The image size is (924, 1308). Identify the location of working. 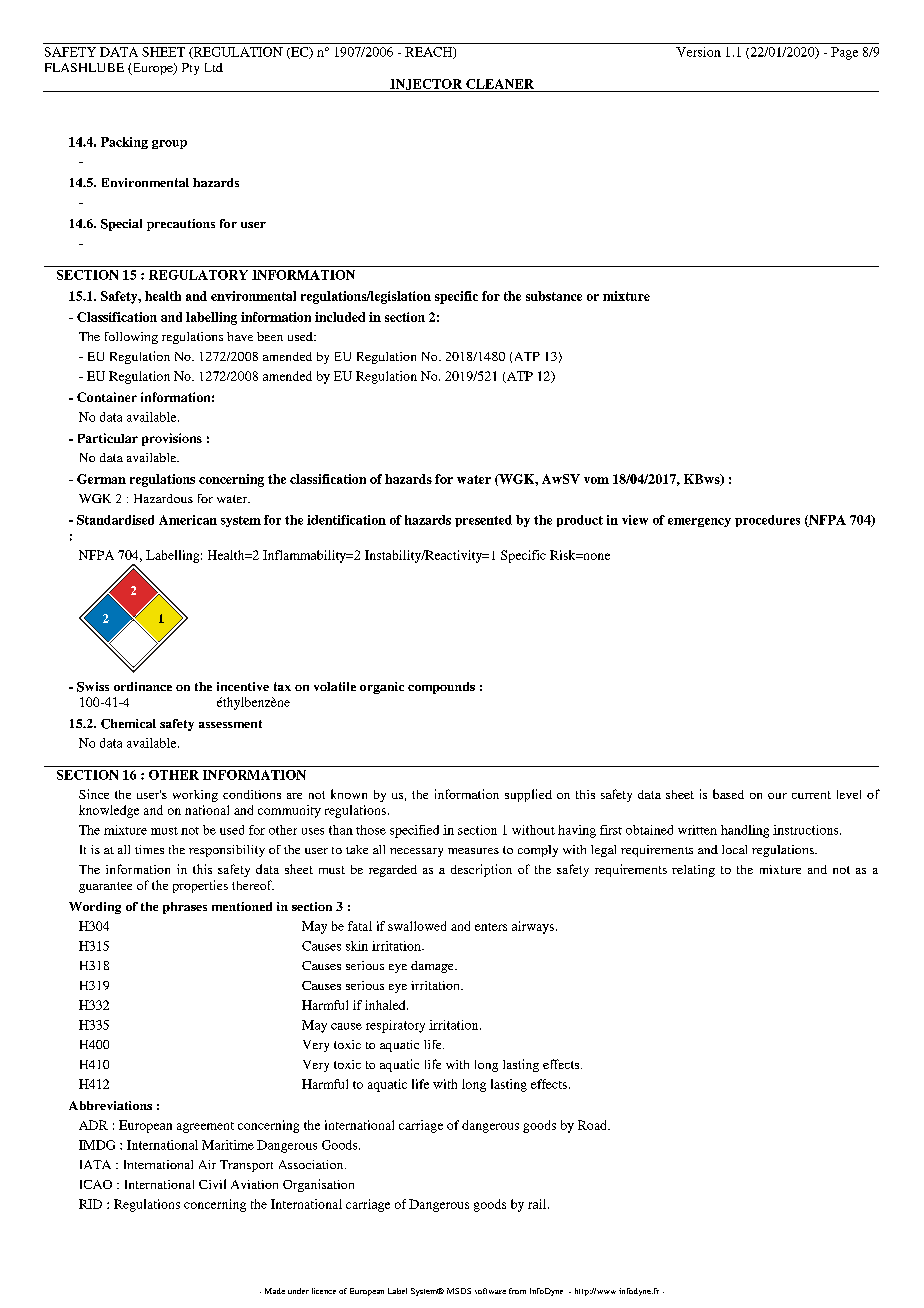
(195, 796).
